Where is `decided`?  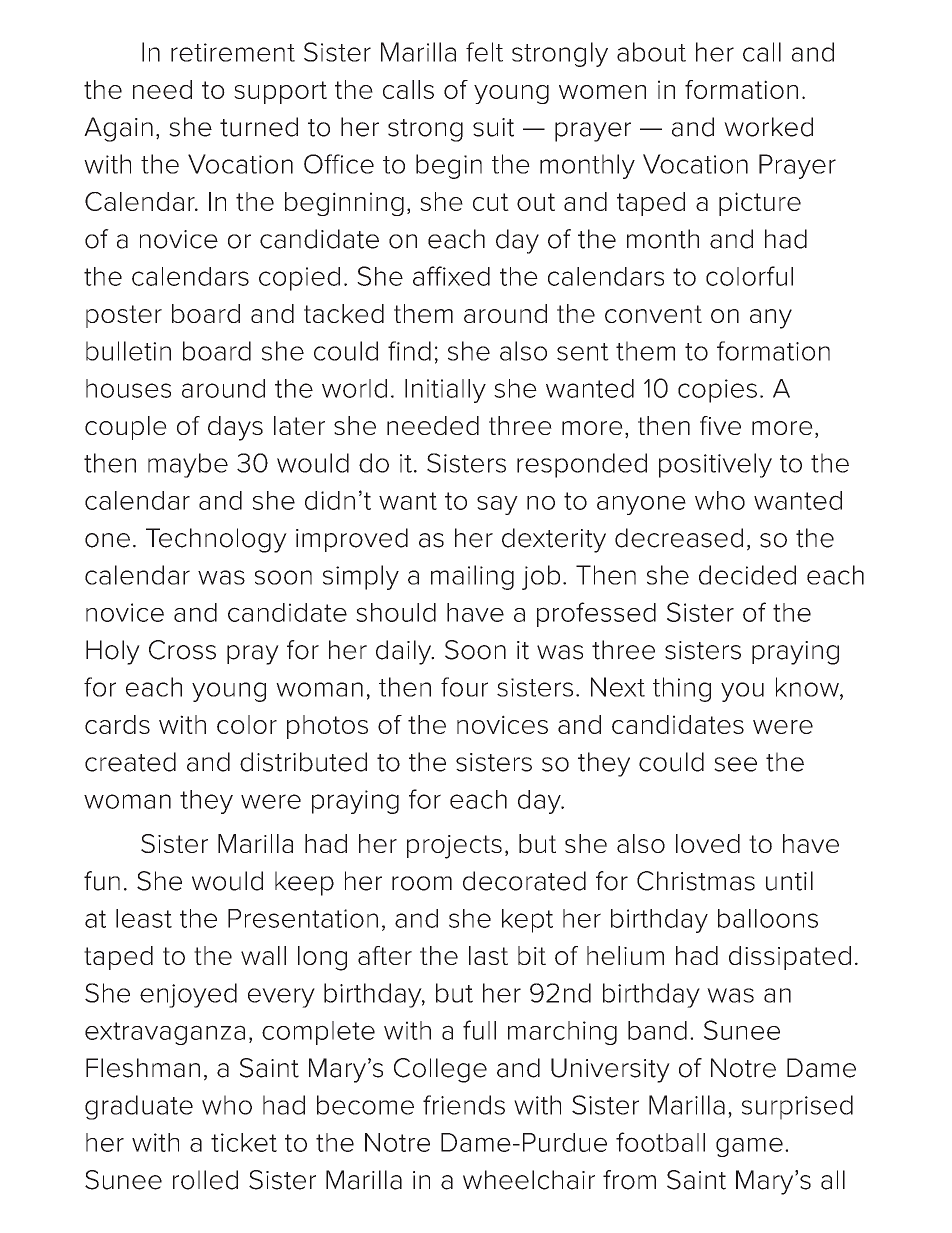 decided is located at coordinates (747, 575).
